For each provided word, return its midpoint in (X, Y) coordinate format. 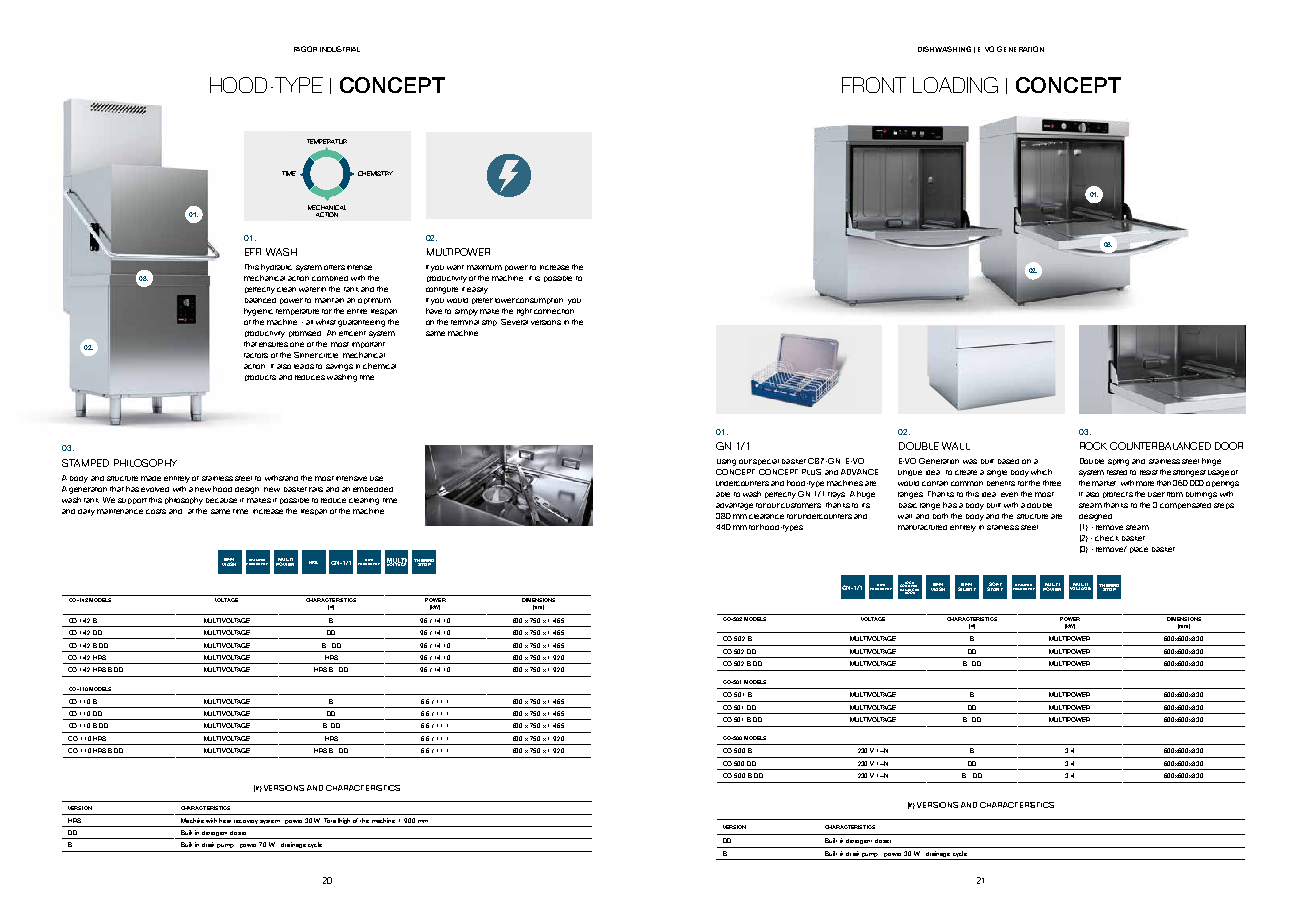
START (995, 588)
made (151, 478)
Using (726, 462)
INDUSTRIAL (340, 49)
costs (156, 511)
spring (1118, 462)
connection (554, 311)
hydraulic (276, 268)
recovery (246, 822)
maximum (484, 267)
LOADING (955, 85)
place (1139, 550)
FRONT (874, 85)
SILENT (967, 588)
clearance (766, 516)
